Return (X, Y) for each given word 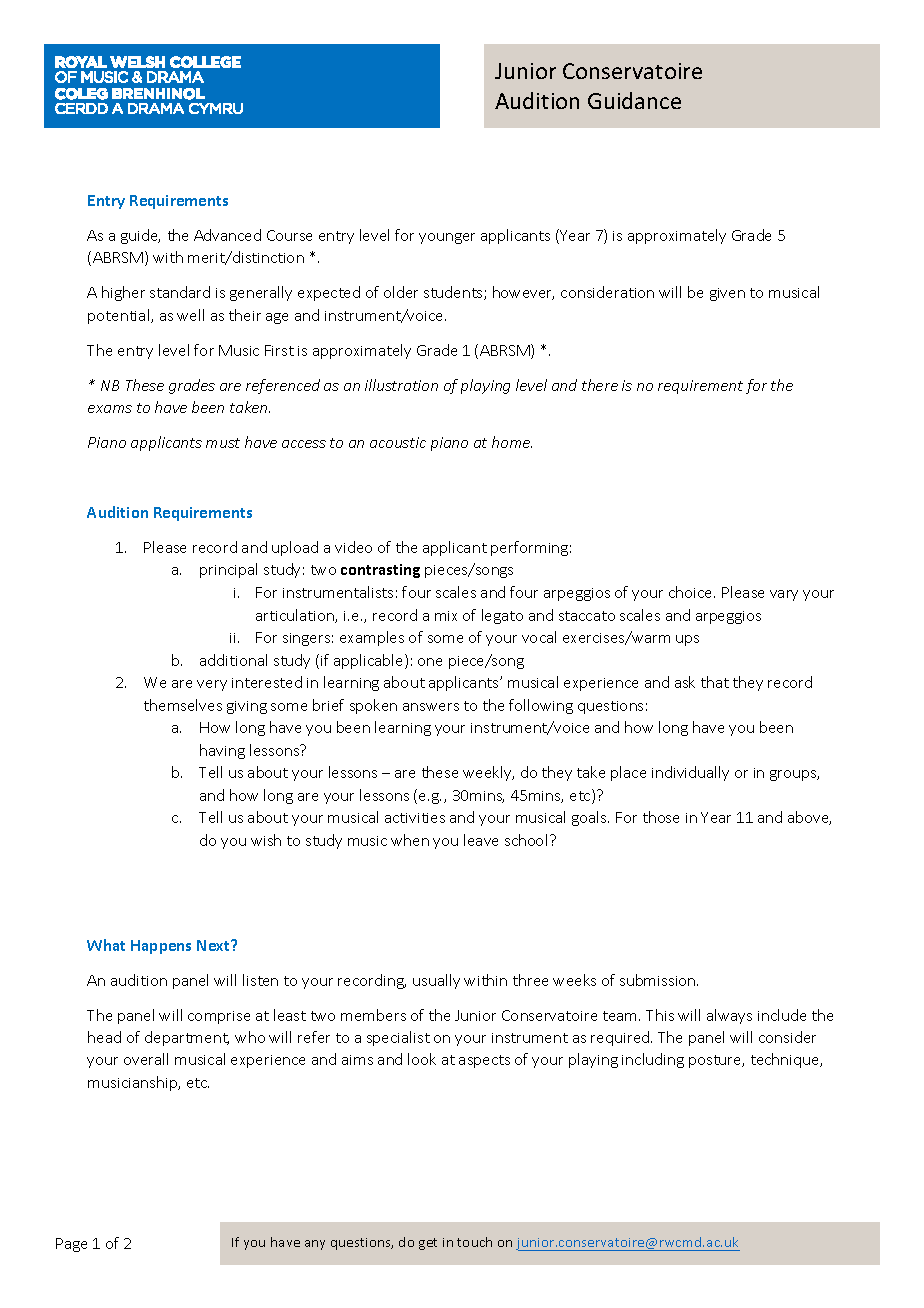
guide (140, 236)
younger (447, 238)
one (430, 662)
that (715, 682)
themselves (183, 705)
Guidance (634, 100)
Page (71, 1245)
